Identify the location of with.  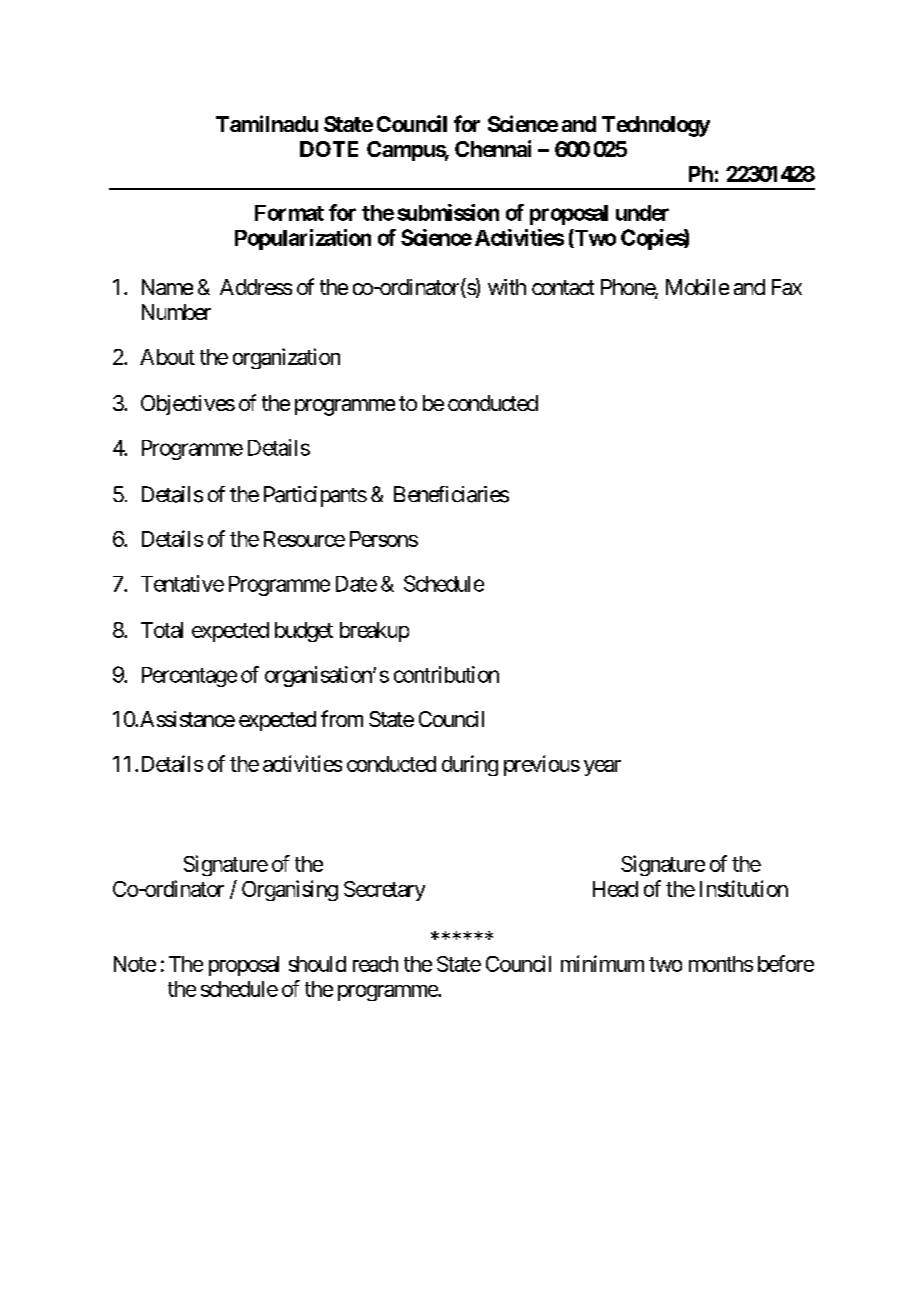
(507, 287).
